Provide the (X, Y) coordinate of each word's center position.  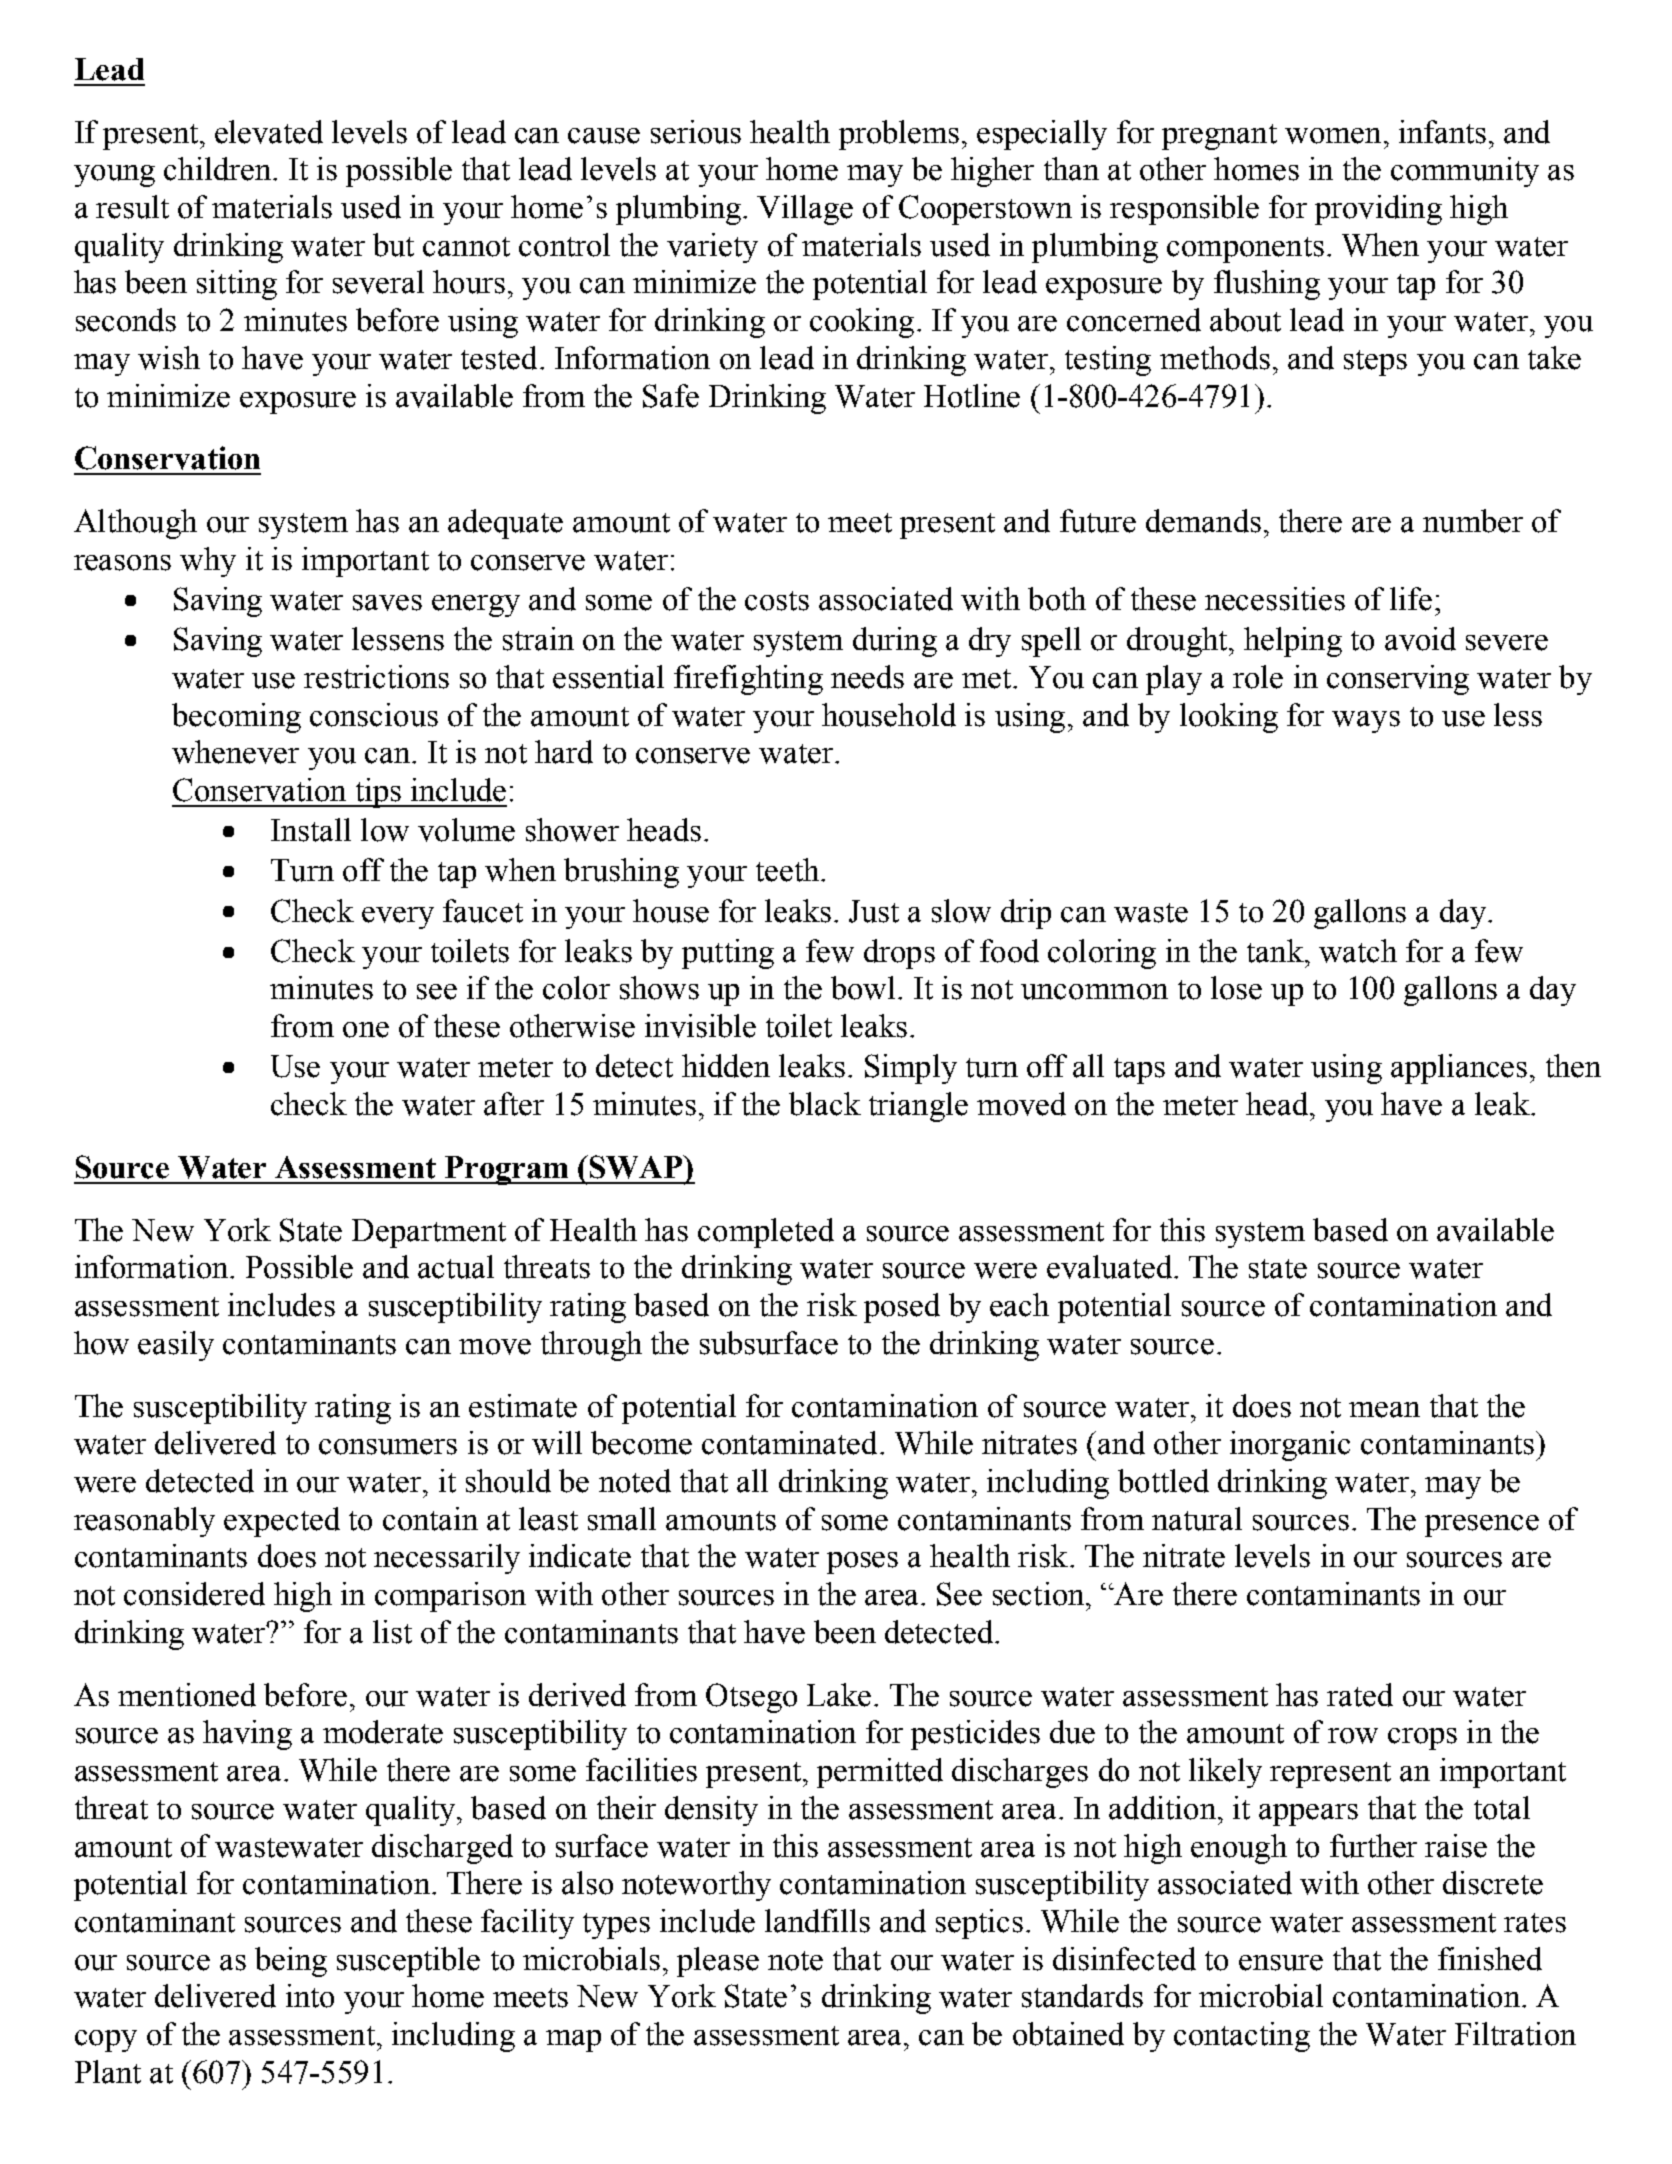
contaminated (789, 1443)
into (310, 1996)
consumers (388, 1447)
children (219, 169)
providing (1378, 210)
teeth (787, 870)
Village (805, 210)
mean (1384, 1410)
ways (1366, 722)
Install (311, 830)
